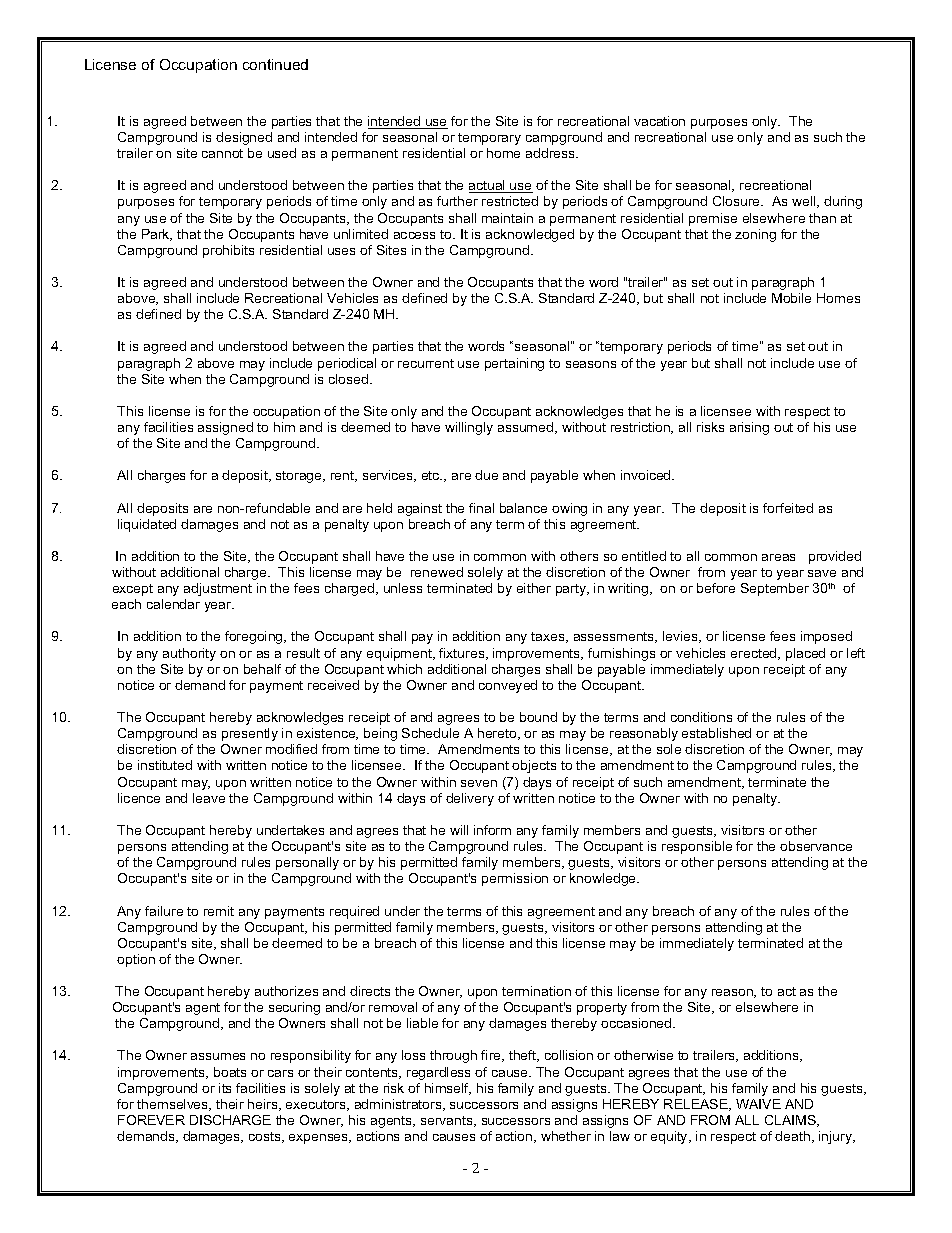 The image size is (952, 1233). Describe the element at coordinates (264, 1105) in the screenshot. I see `heirs` at that location.
